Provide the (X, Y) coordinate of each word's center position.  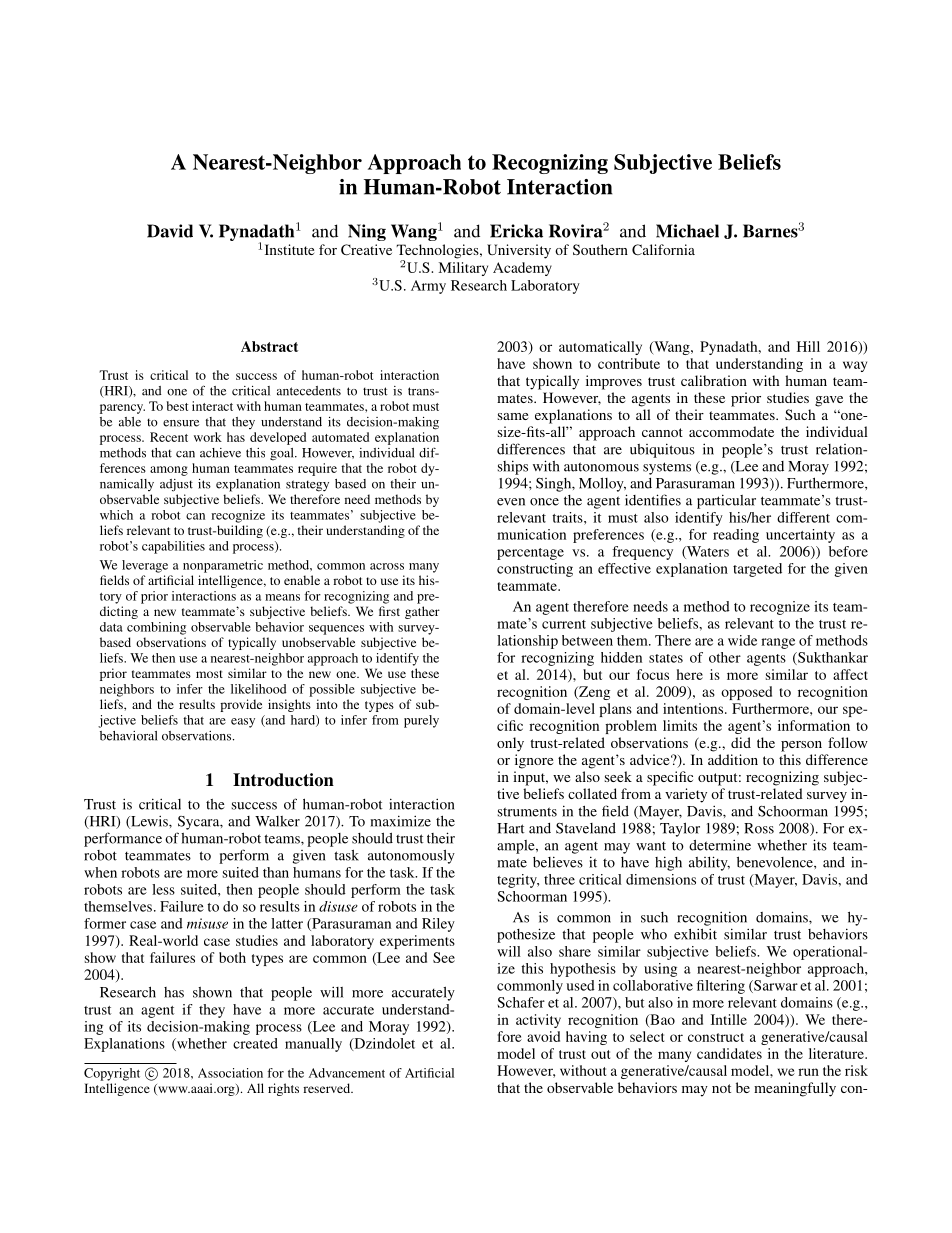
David (170, 231)
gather (422, 612)
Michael (687, 231)
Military (463, 269)
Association (230, 1073)
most (209, 674)
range (778, 643)
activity (538, 1021)
